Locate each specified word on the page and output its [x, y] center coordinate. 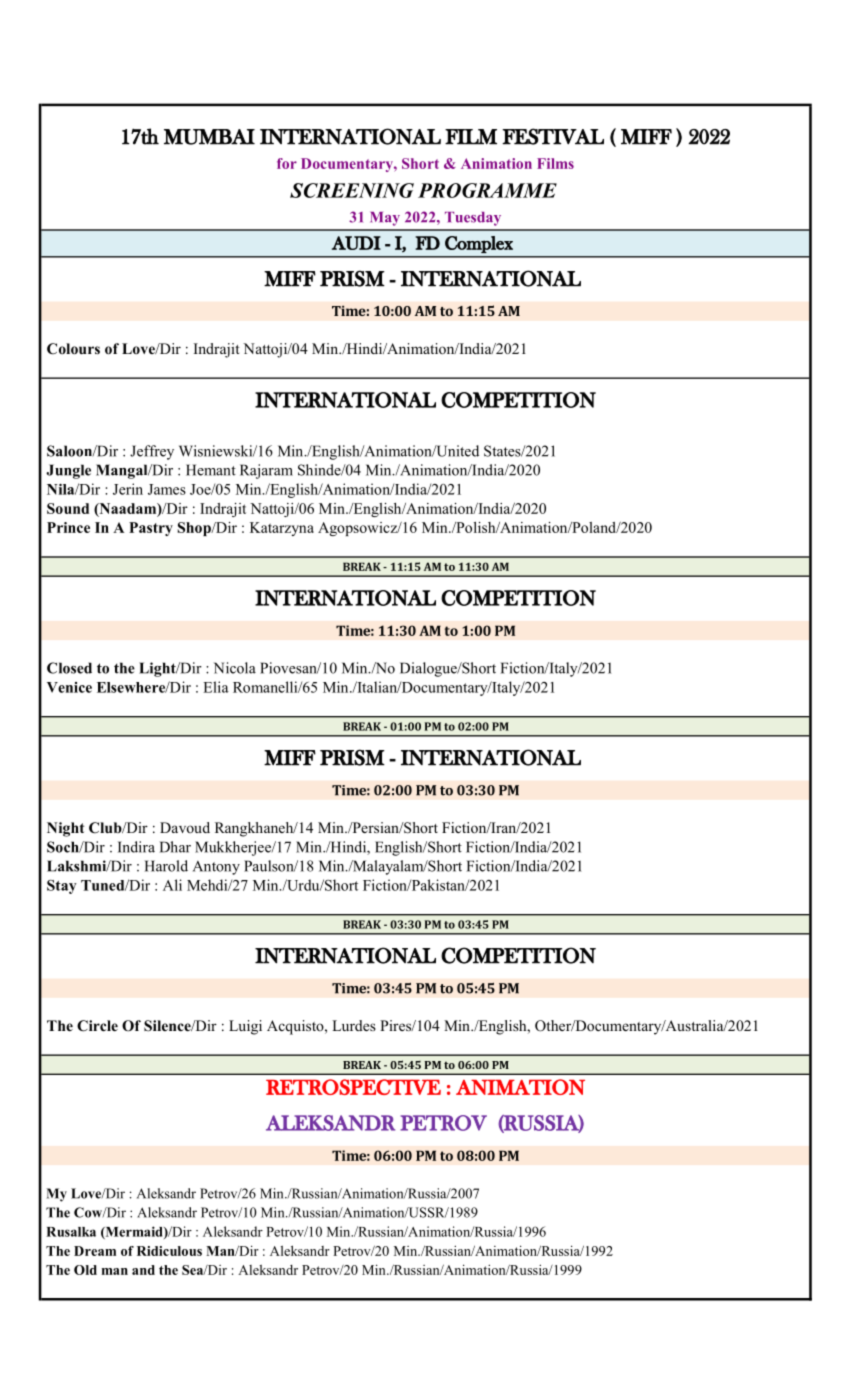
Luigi [245, 1027]
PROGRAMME [487, 190]
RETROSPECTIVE [353, 1087]
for [287, 163]
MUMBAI [209, 137]
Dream [95, 1251]
